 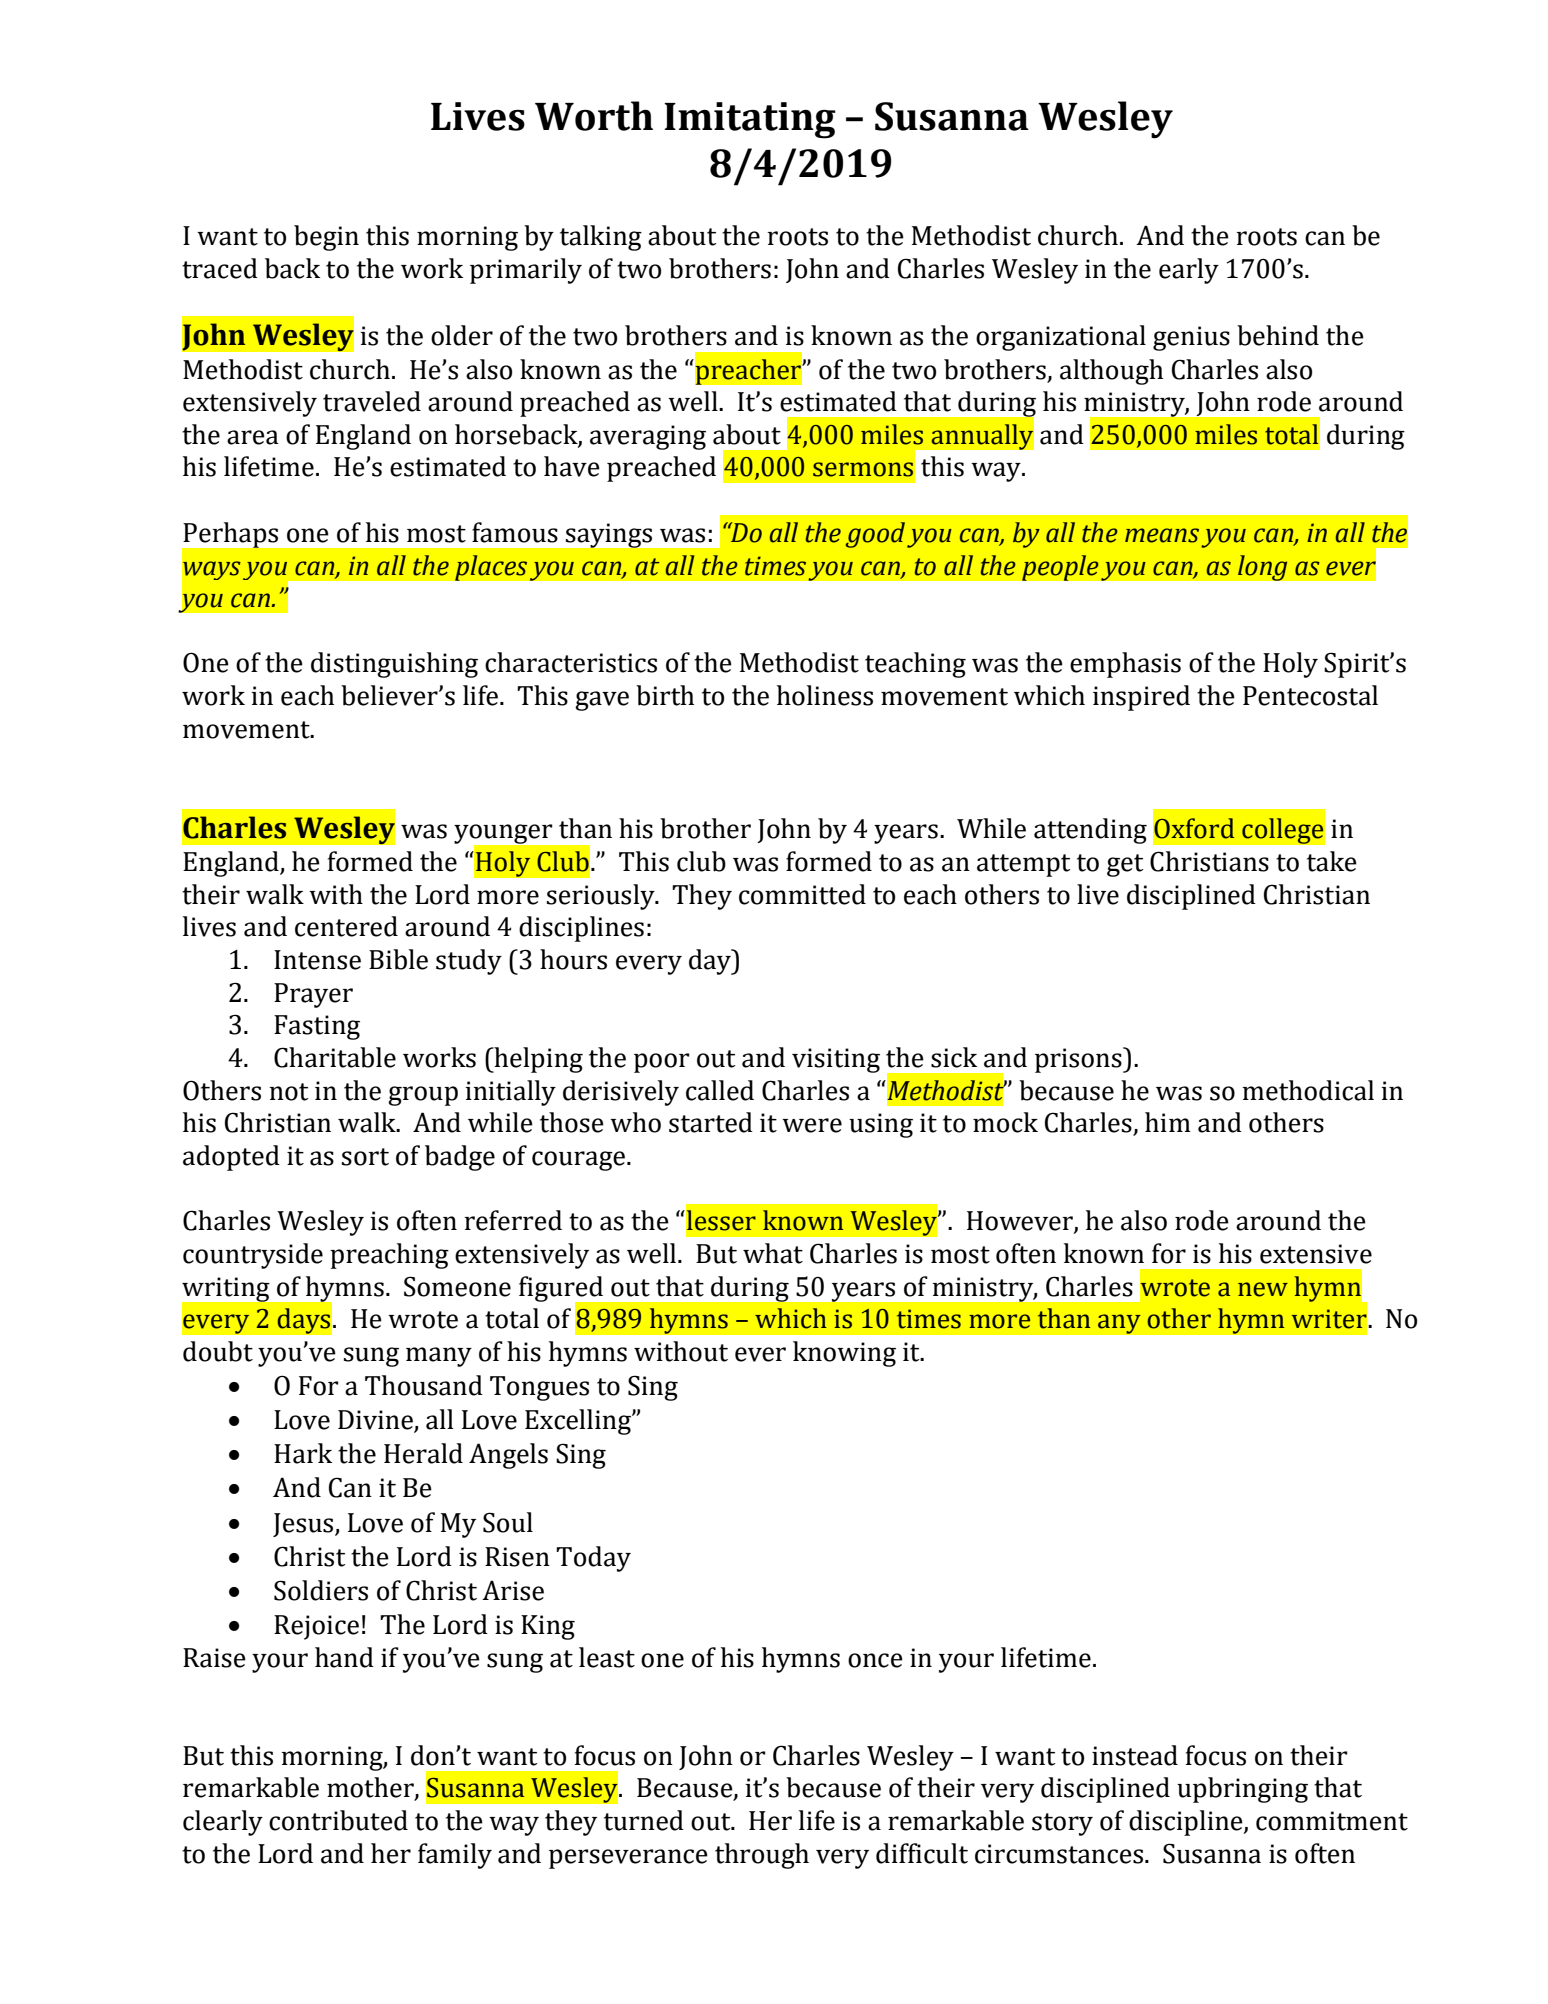 I want to click on visiting, so click(x=836, y=1060).
